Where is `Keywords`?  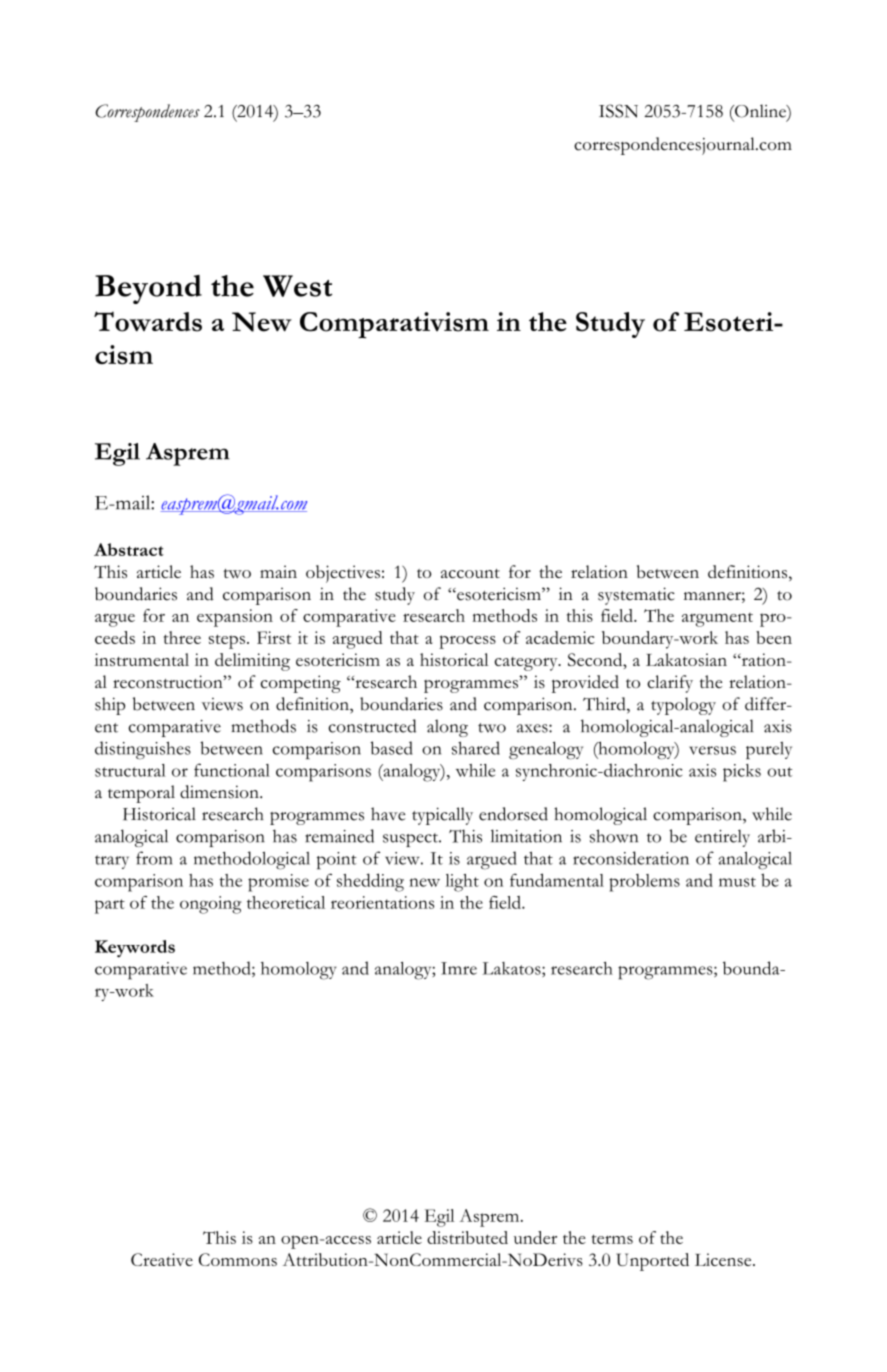 Keywords is located at coordinates (135, 949).
